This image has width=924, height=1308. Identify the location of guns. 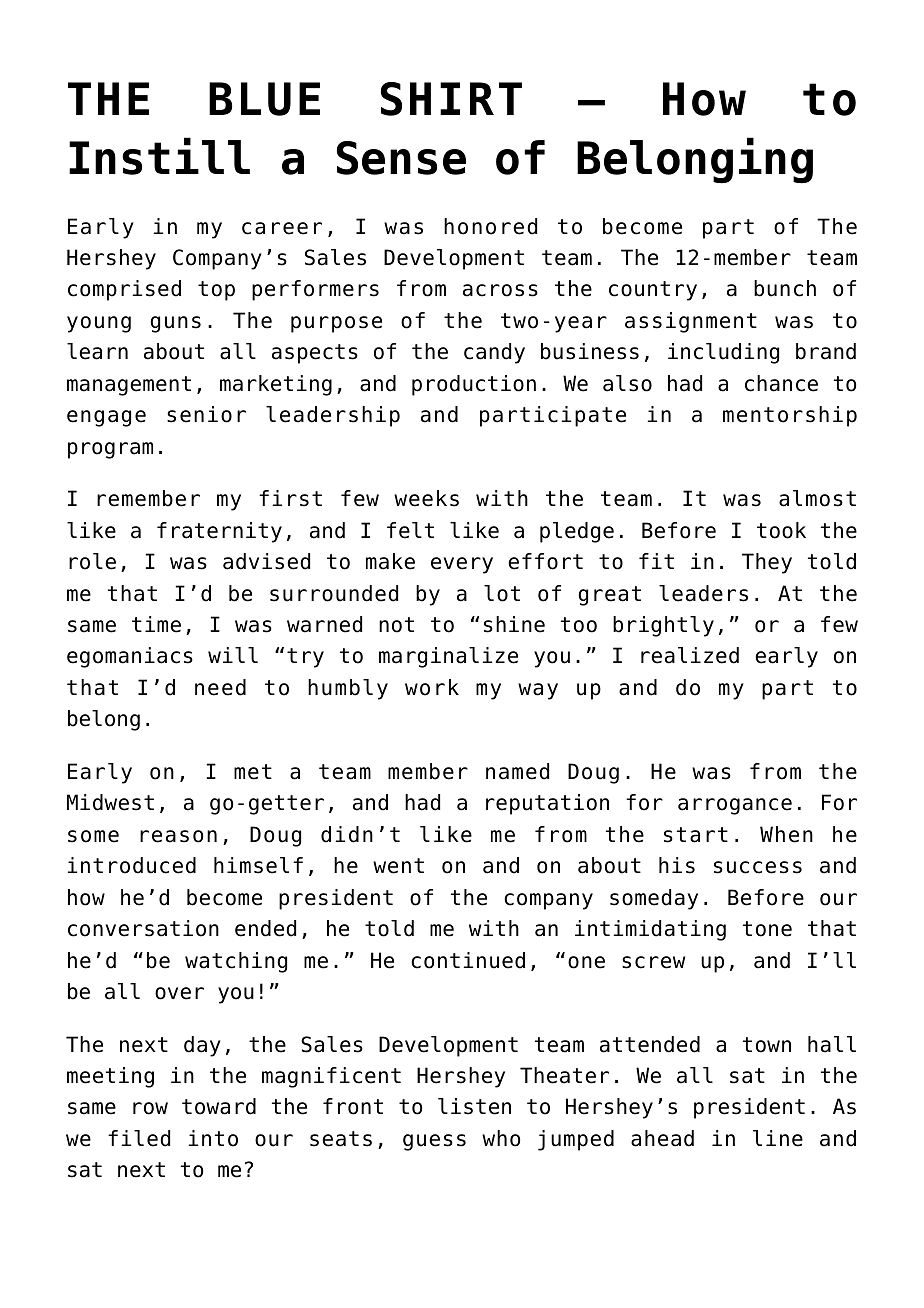
(175, 324).
